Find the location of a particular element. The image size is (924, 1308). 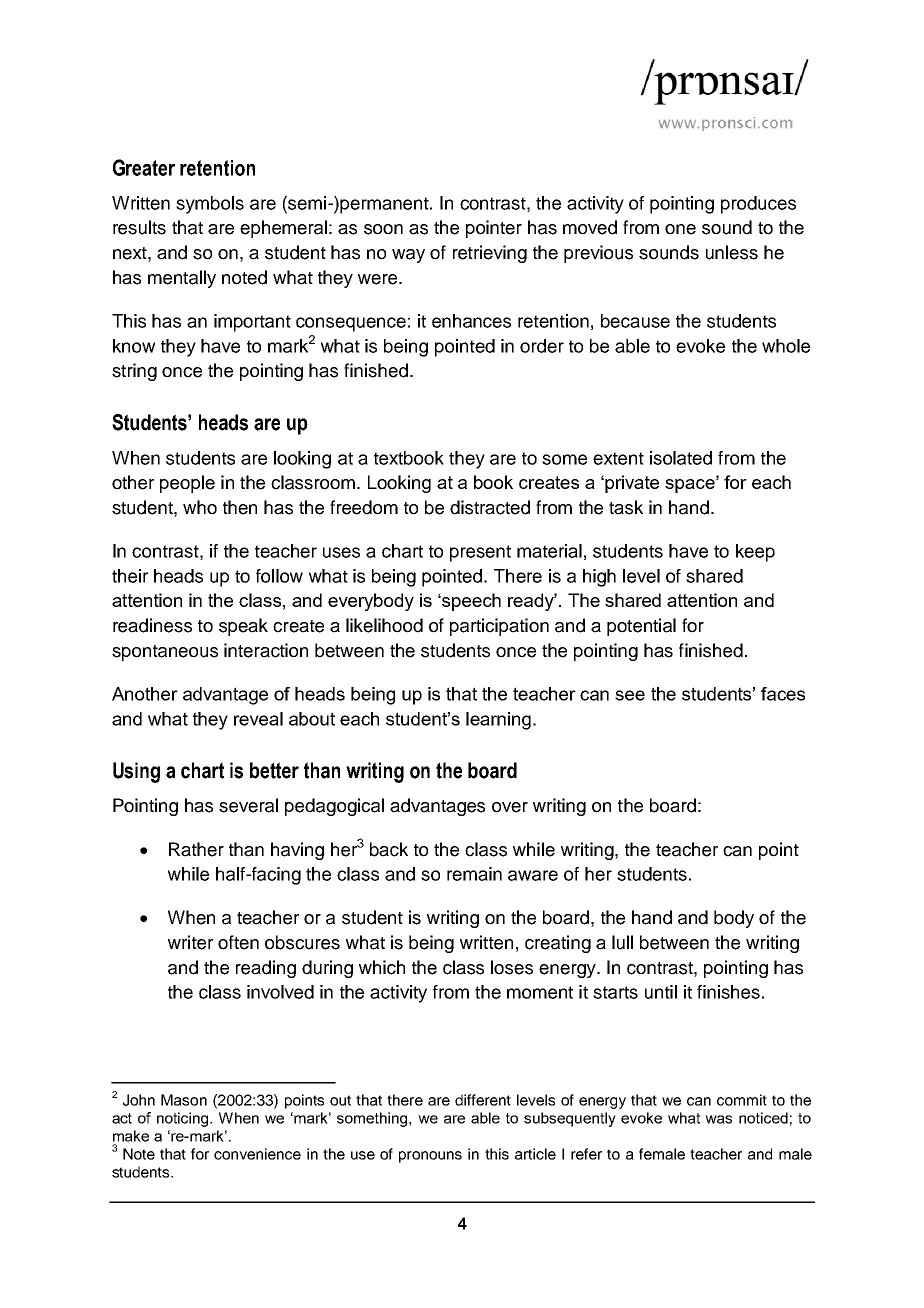

participation is located at coordinates (499, 627).
